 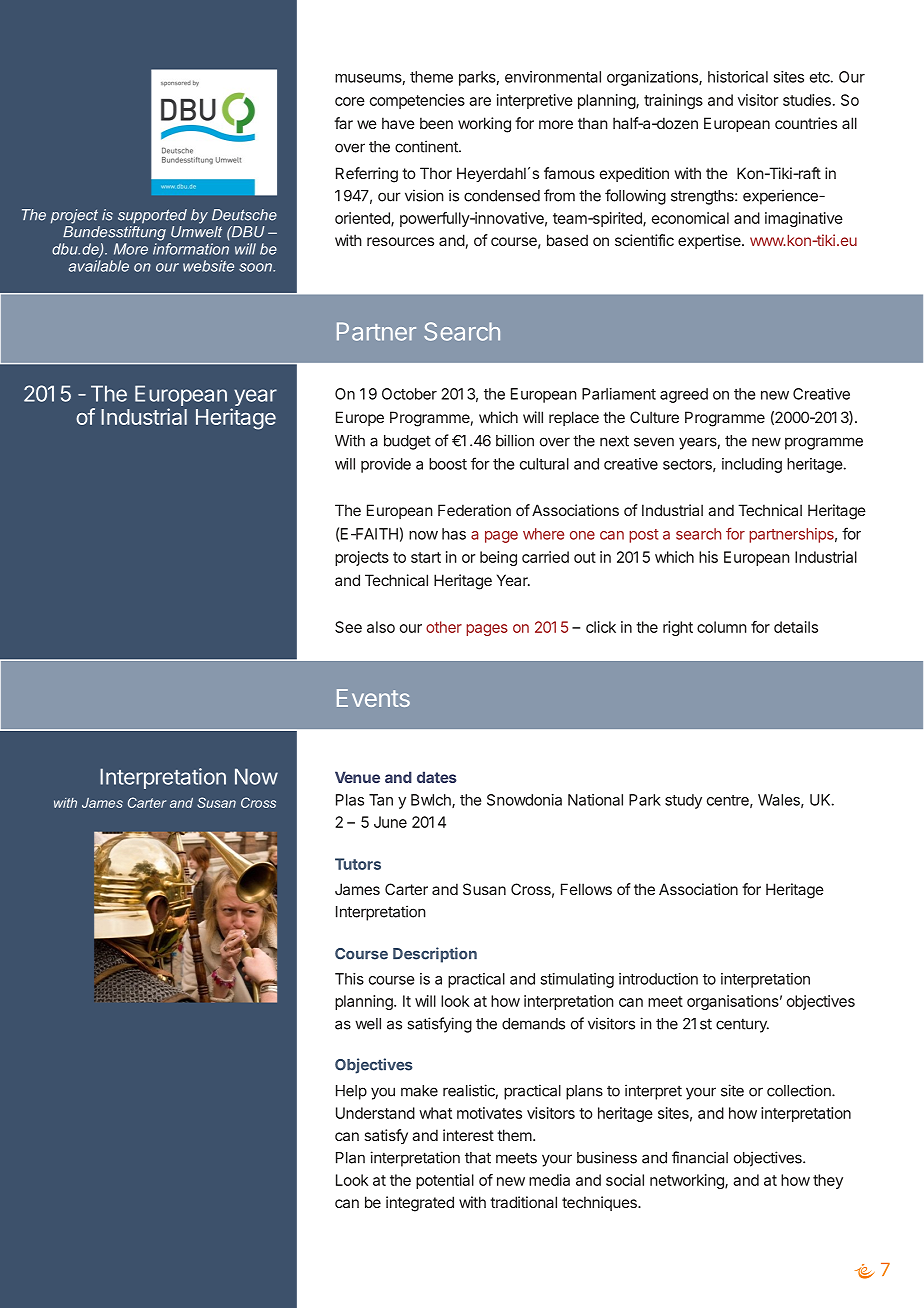 I want to click on countries, so click(x=806, y=123).
